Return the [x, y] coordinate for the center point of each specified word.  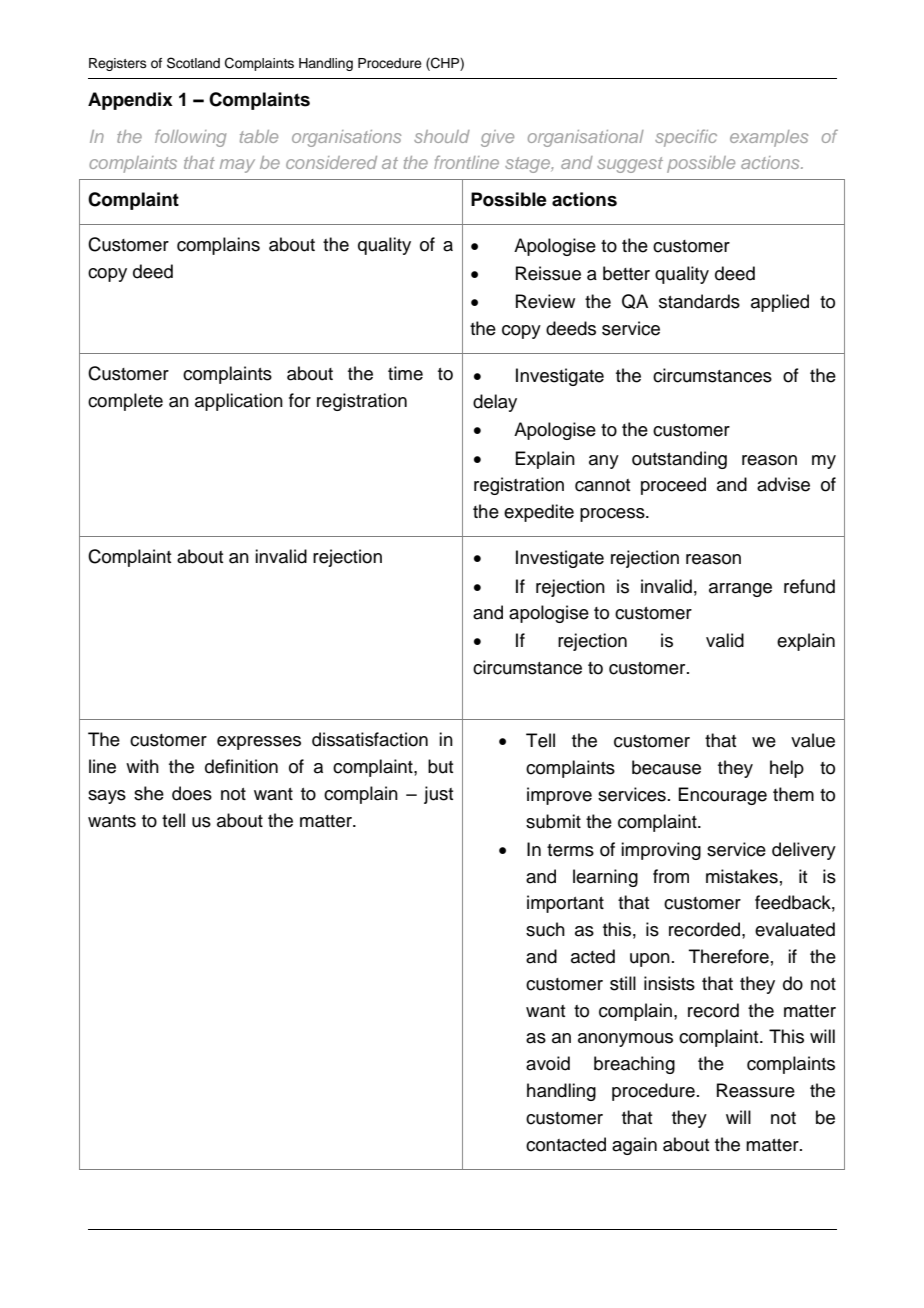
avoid [548, 1063]
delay [495, 403]
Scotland [193, 63]
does [192, 793]
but [440, 766]
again [634, 1146]
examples [769, 138]
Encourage [722, 796]
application [239, 402]
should [442, 136]
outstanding [679, 460]
